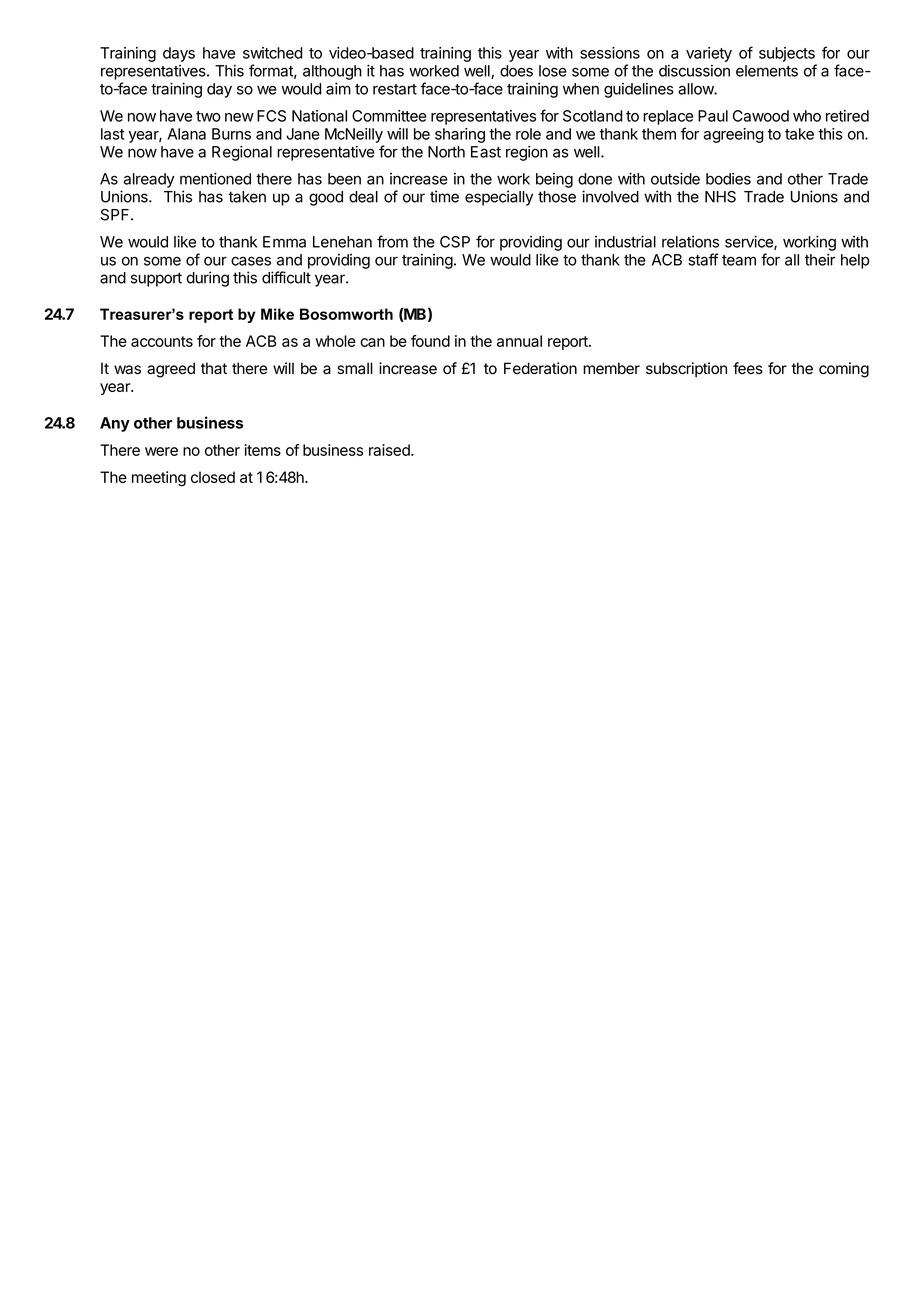 Image resolution: width=924 pixels, height=1308 pixels. What do you see at coordinates (455, 242) in the screenshot?
I see `CSP` at bounding box center [455, 242].
